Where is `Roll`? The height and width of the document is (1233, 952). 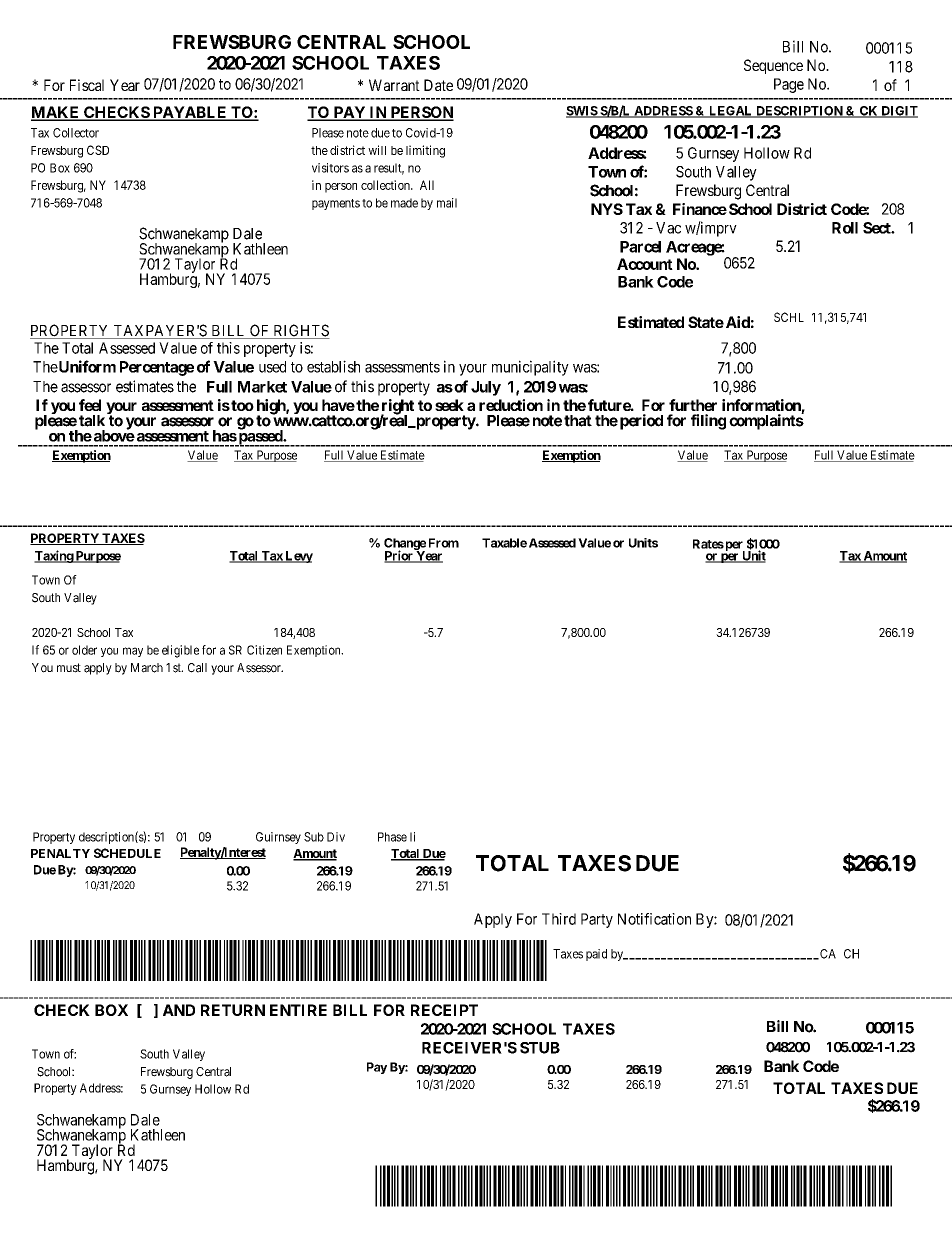
Roll is located at coordinates (845, 228).
